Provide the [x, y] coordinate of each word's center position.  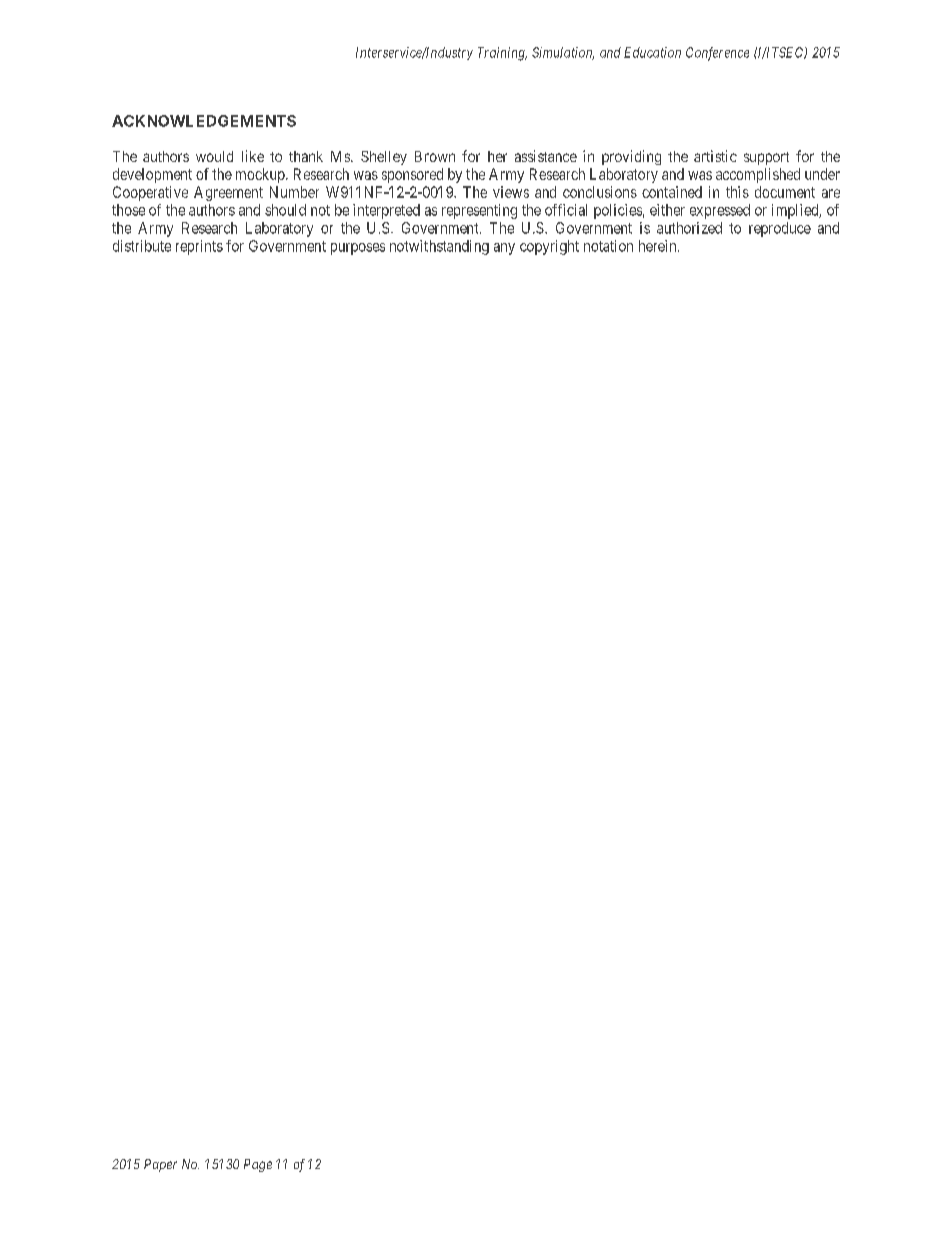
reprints [199, 247]
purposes [358, 249]
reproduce [780, 229]
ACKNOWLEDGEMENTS [204, 121]
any [504, 249]
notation [608, 246]
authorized [689, 228]
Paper [160, 1165]
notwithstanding [439, 247]
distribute [142, 246]
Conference [717, 54]
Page [258, 1165]
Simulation [563, 53]
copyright [549, 247]
